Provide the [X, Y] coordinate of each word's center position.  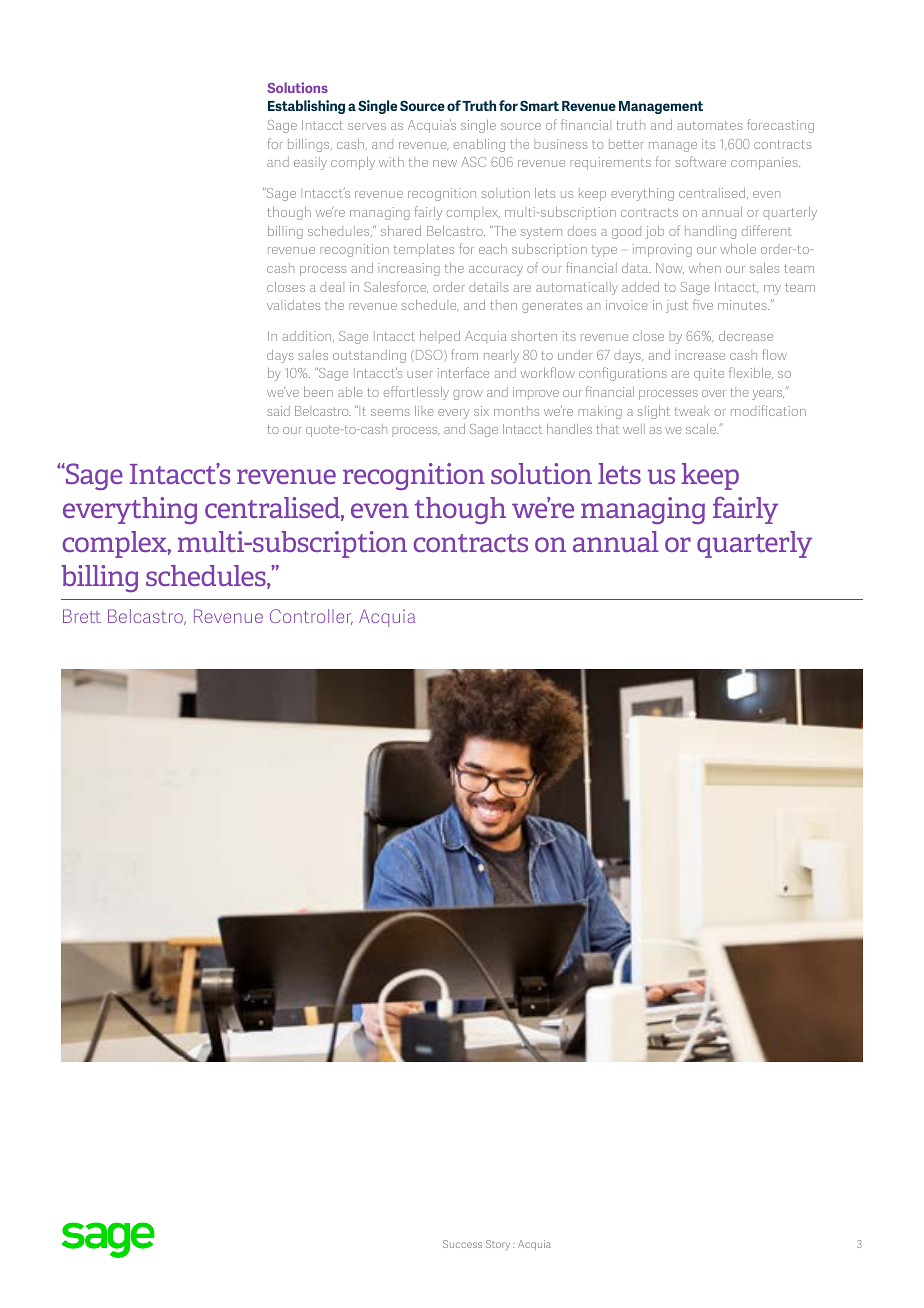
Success [462, 1244]
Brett [82, 616]
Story [498, 1245]
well [634, 429]
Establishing [306, 107]
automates [709, 125]
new [445, 163]
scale [702, 429]
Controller [311, 617]
